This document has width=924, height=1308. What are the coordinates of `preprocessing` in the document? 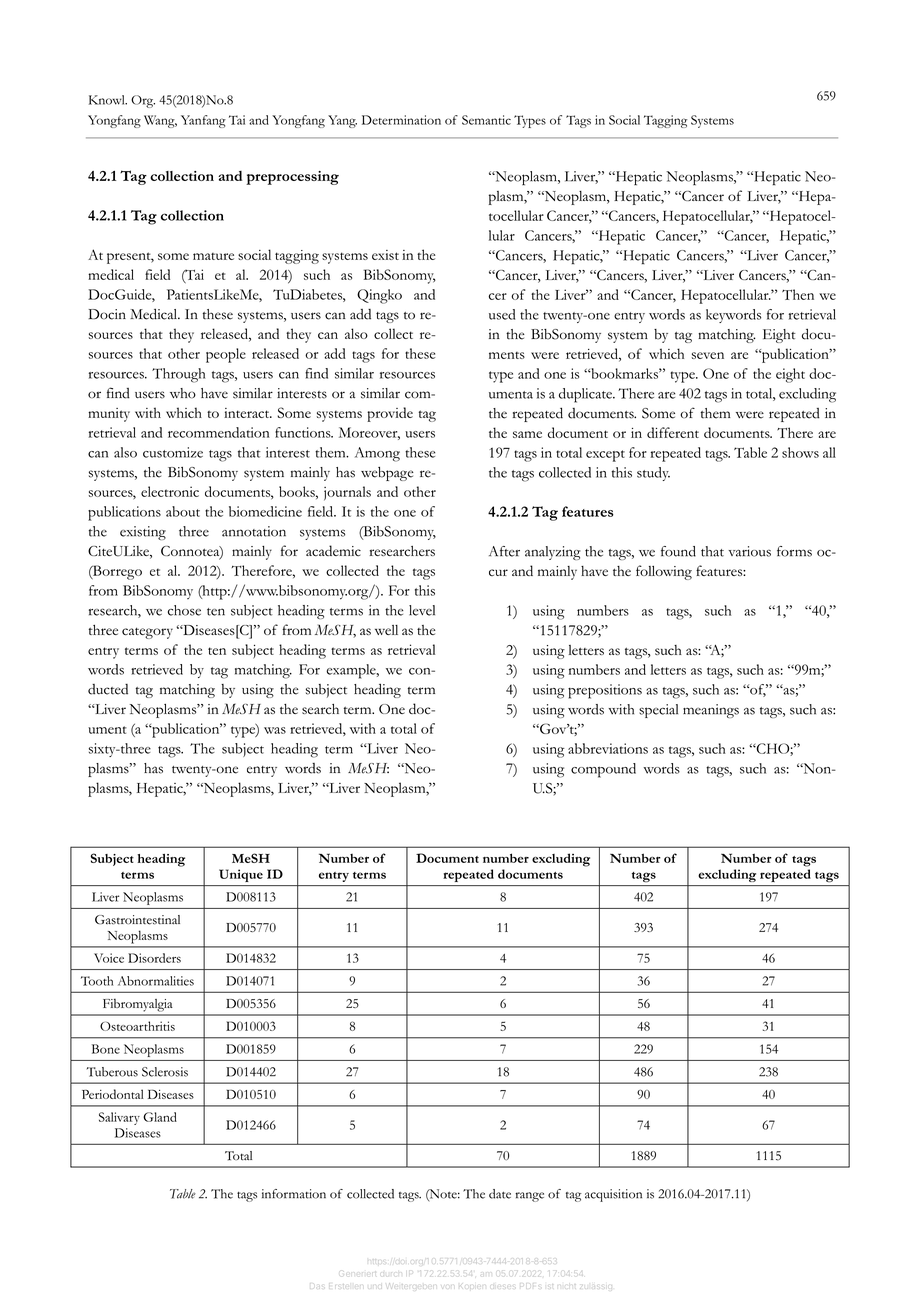 It's located at (292, 178).
